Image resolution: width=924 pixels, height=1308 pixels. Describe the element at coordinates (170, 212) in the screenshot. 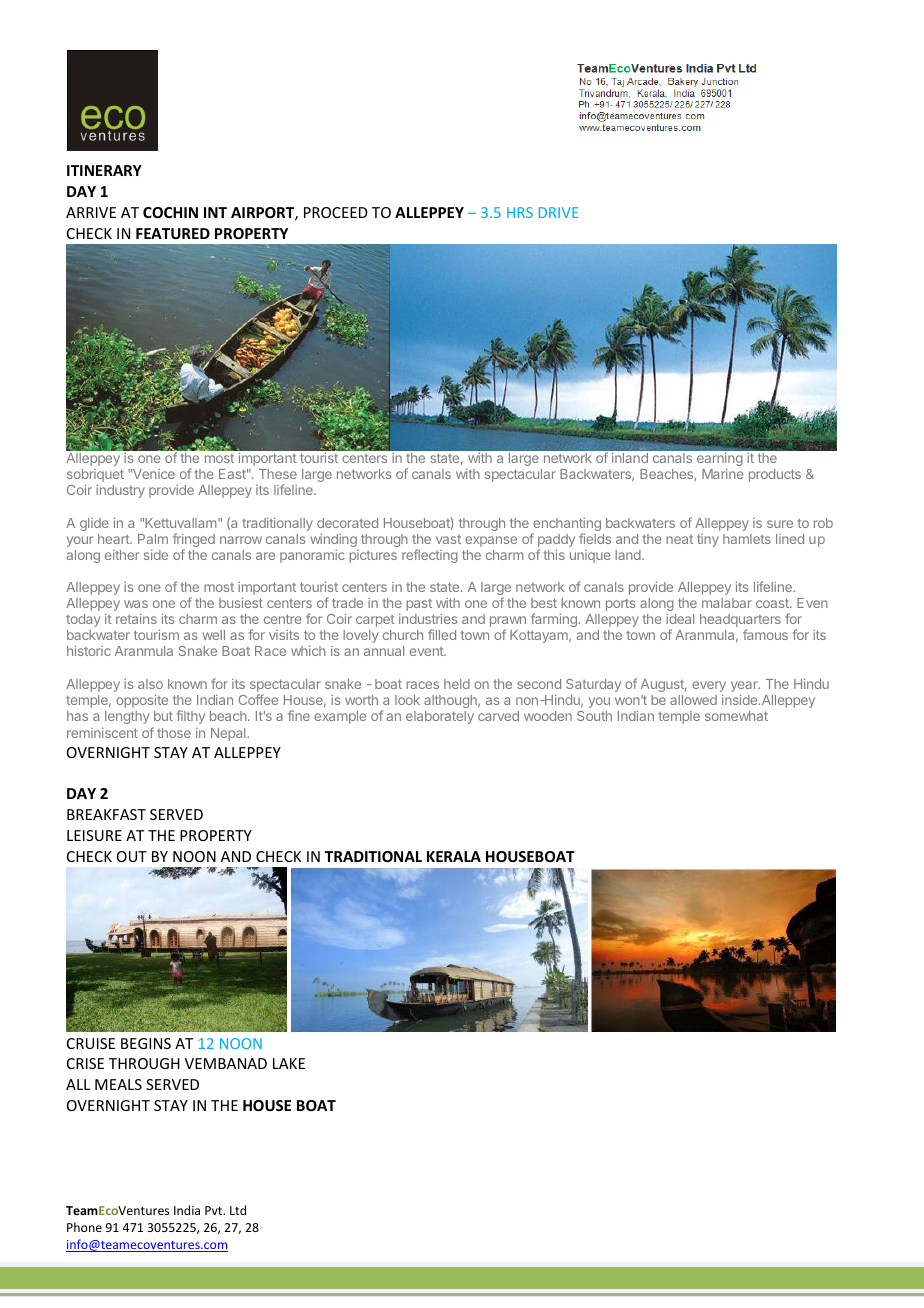

I see `COCHIN` at that location.
